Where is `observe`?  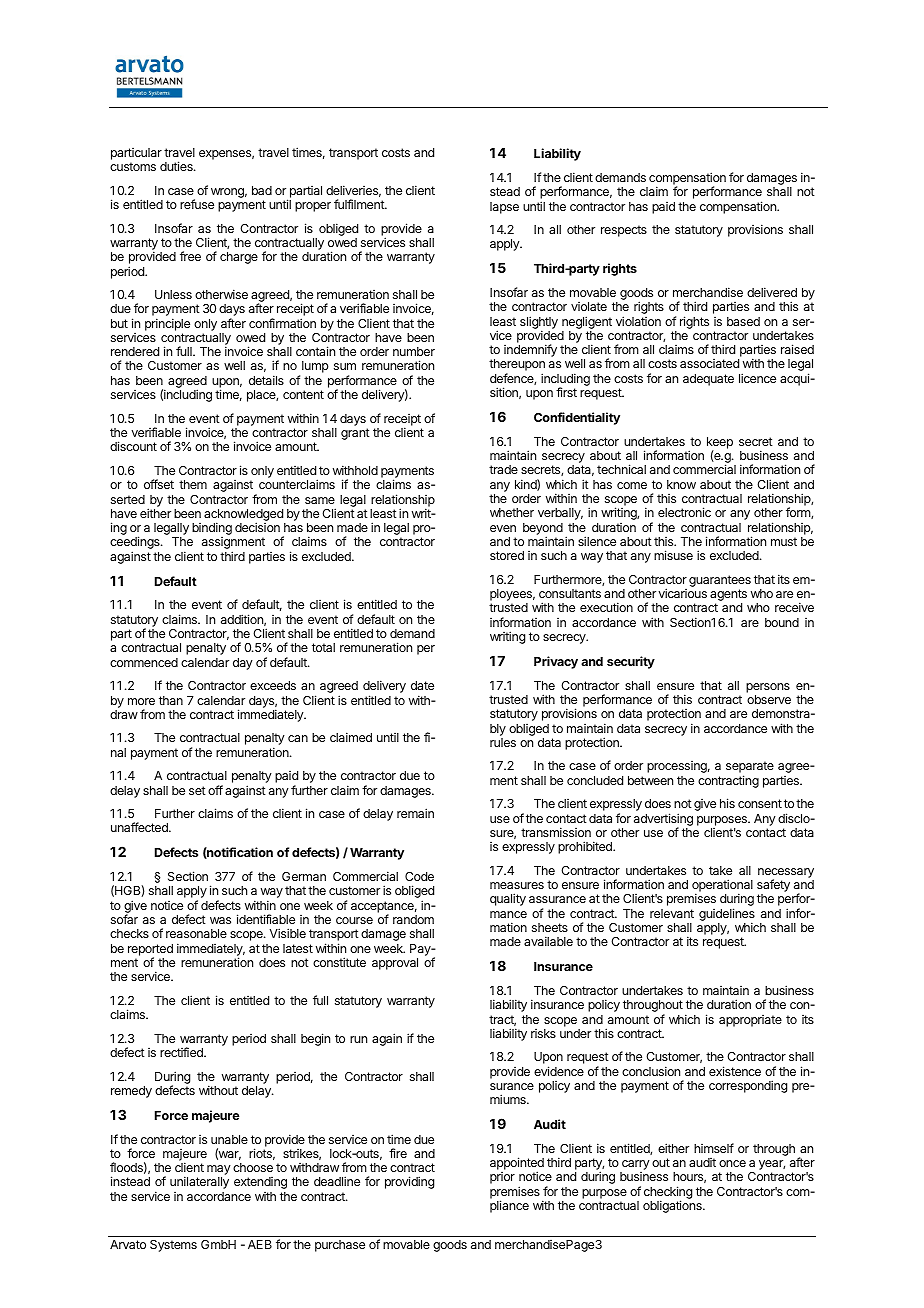 observe is located at coordinates (769, 699).
